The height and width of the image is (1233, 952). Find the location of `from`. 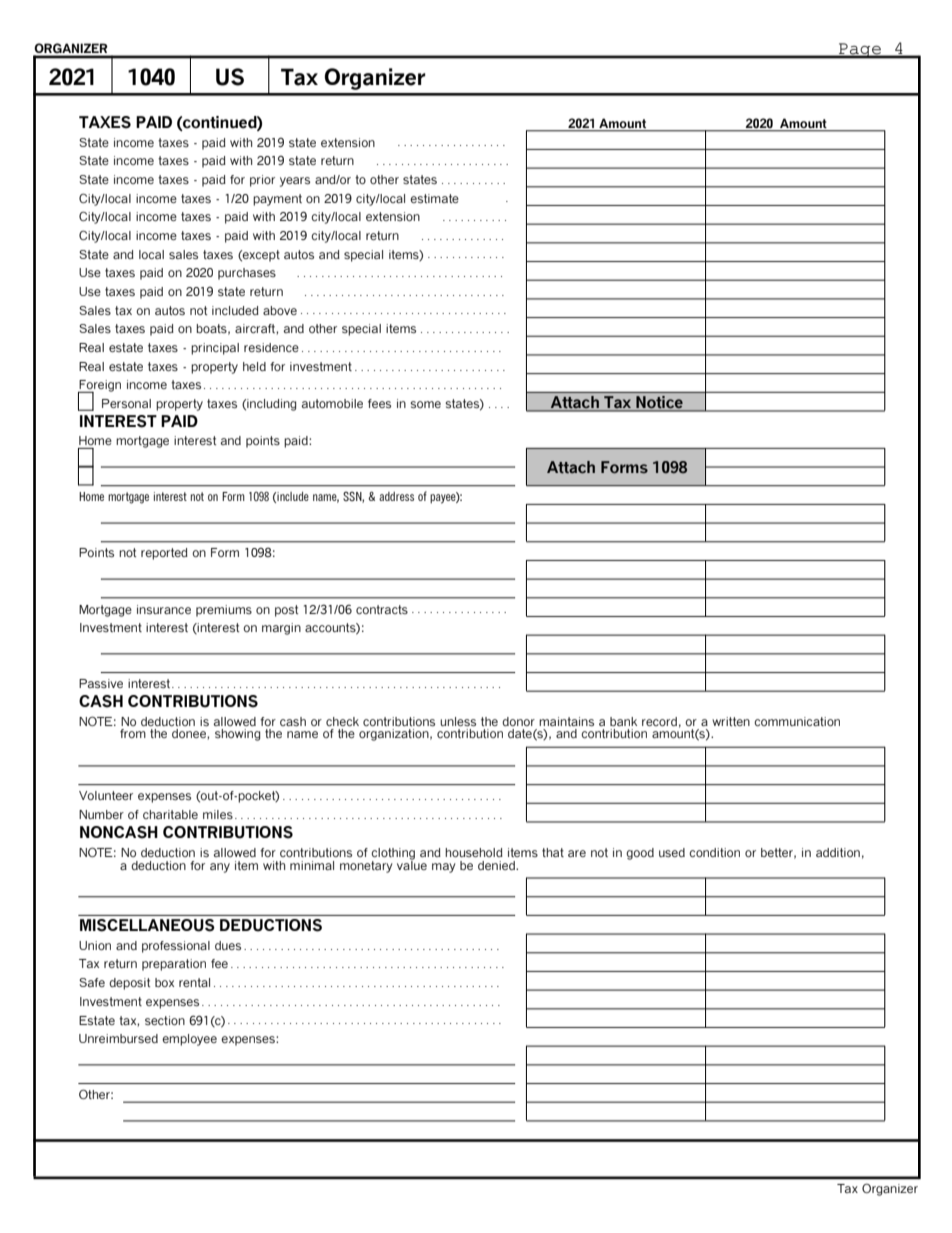

from is located at coordinates (133, 733).
